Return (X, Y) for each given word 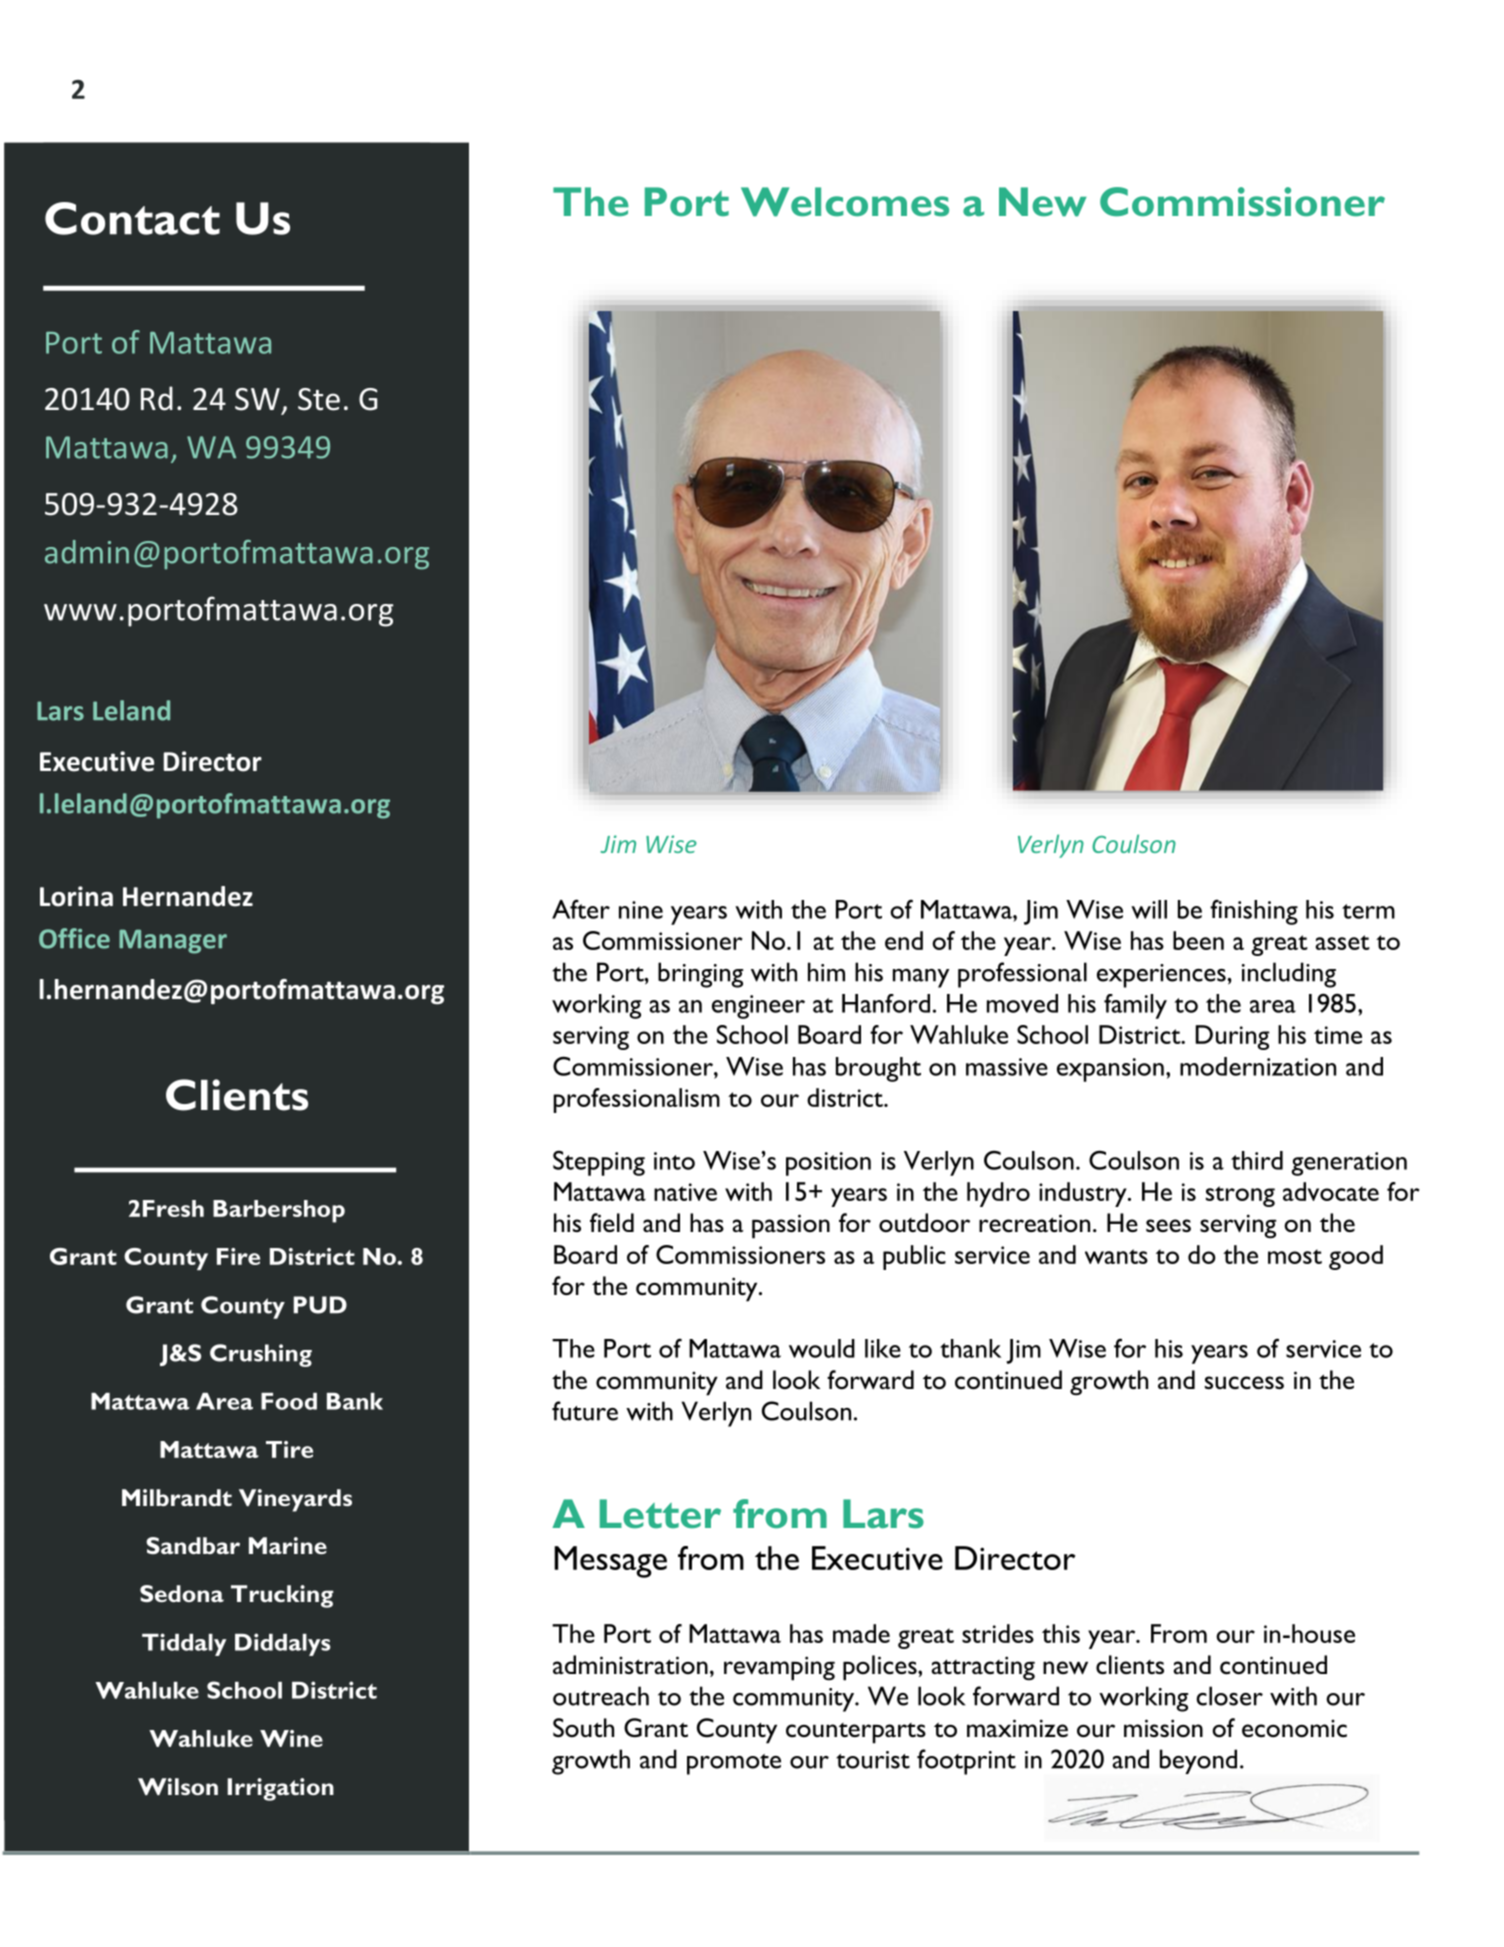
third (1257, 1160)
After (581, 909)
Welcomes (845, 202)
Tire (289, 1449)
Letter (660, 1513)
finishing (1254, 912)
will (1149, 909)
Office (74, 938)
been (1198, 940)
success (1244, 1383)
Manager (173, 941)
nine (641, 910)
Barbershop (279, 1211)
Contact (132, 218)
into (674, 1161)
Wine (291, 1738)
